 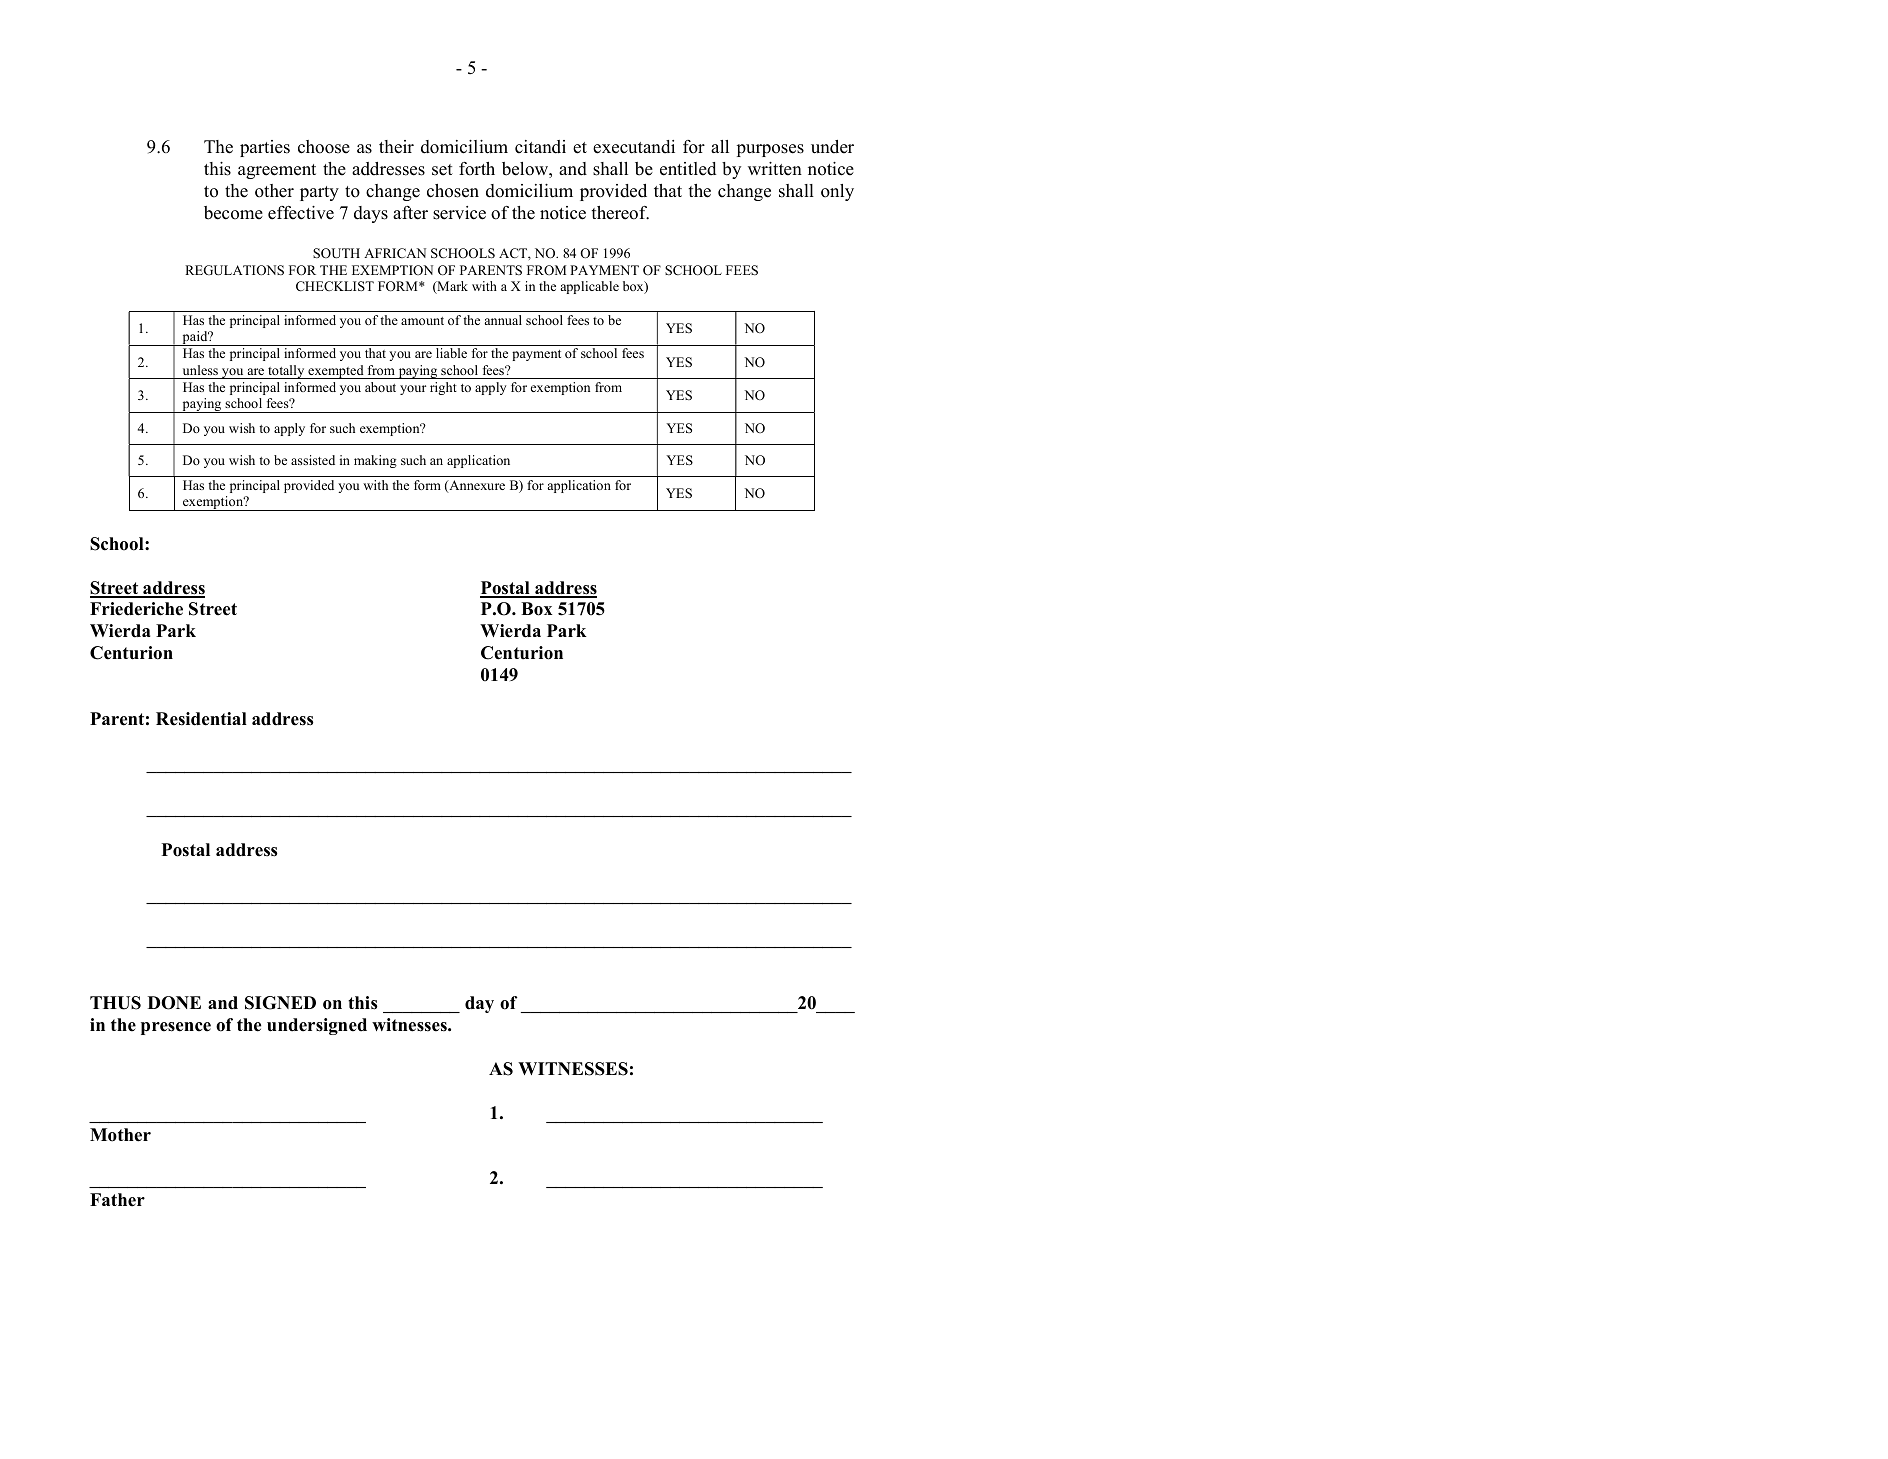 I want to click on making, so click(x=375, y=461).
